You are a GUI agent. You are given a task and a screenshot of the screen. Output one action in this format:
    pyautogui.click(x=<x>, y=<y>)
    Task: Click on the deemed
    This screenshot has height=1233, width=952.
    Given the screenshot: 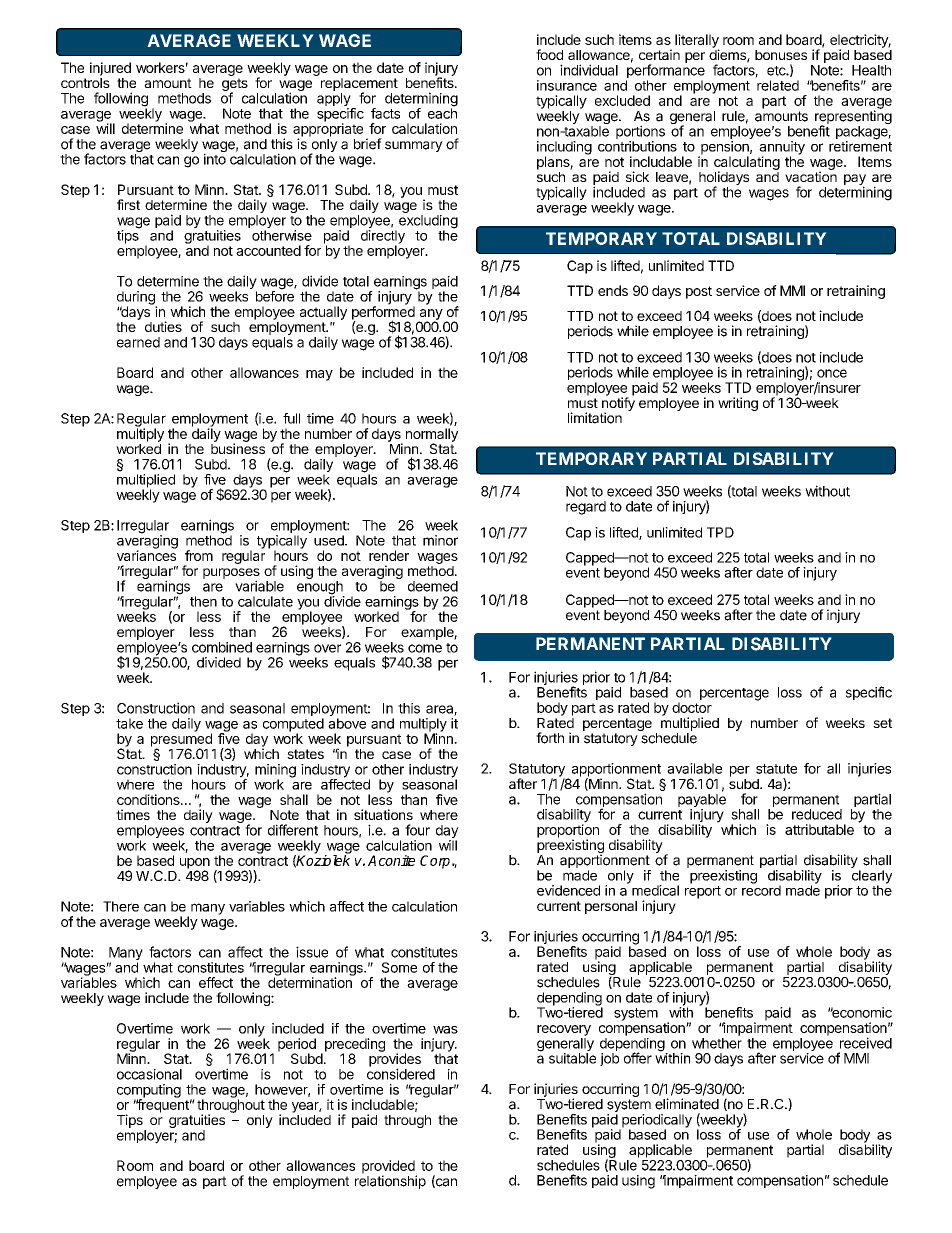 What is the action you would take?
    pyautogui.click(x=433, y=586)
